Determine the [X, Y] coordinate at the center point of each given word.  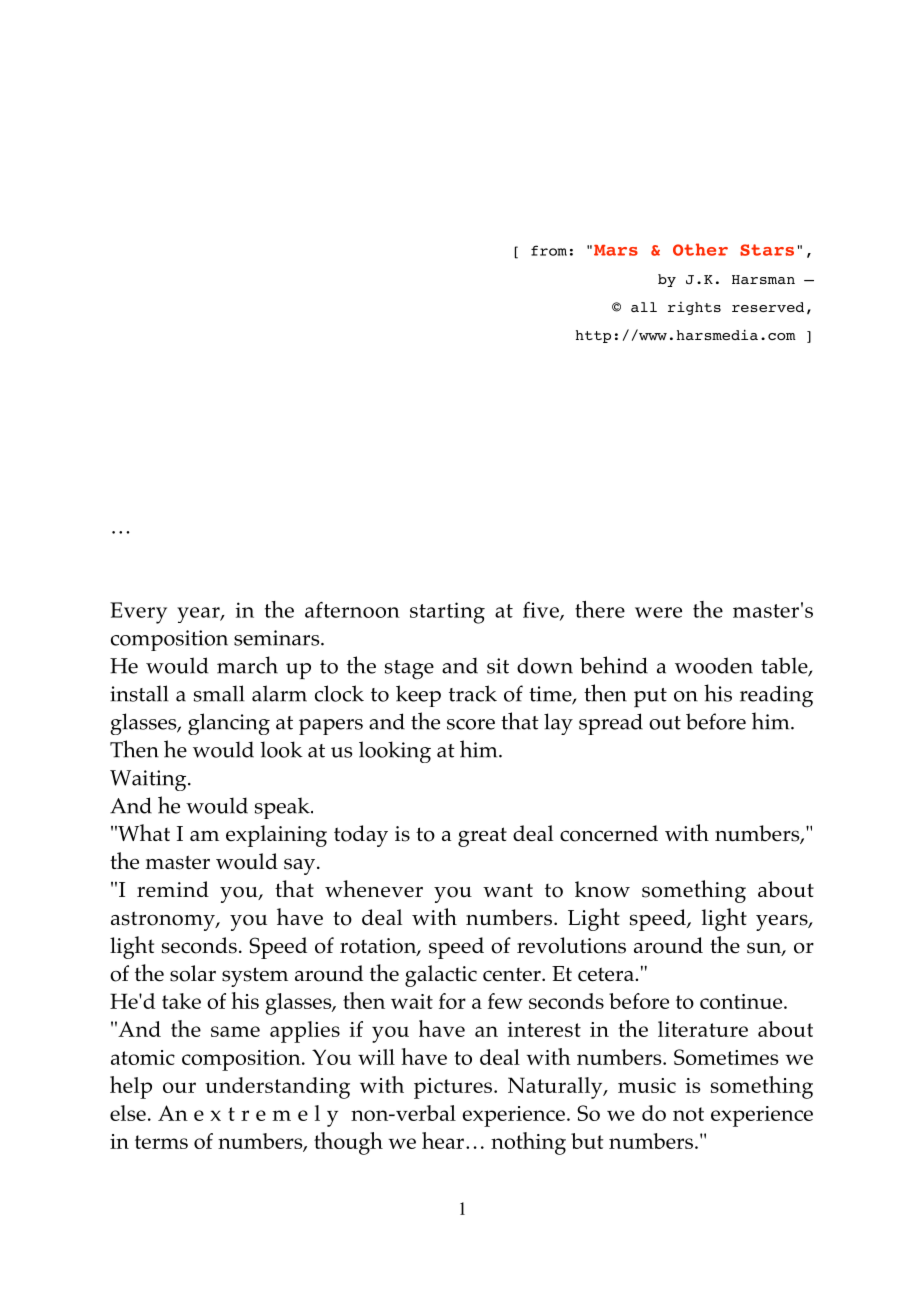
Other [700, 249]
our [179, 1087]
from [549, 250]
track [473, 693]
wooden [714, 665]
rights [694, 308]
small [219, 693]
